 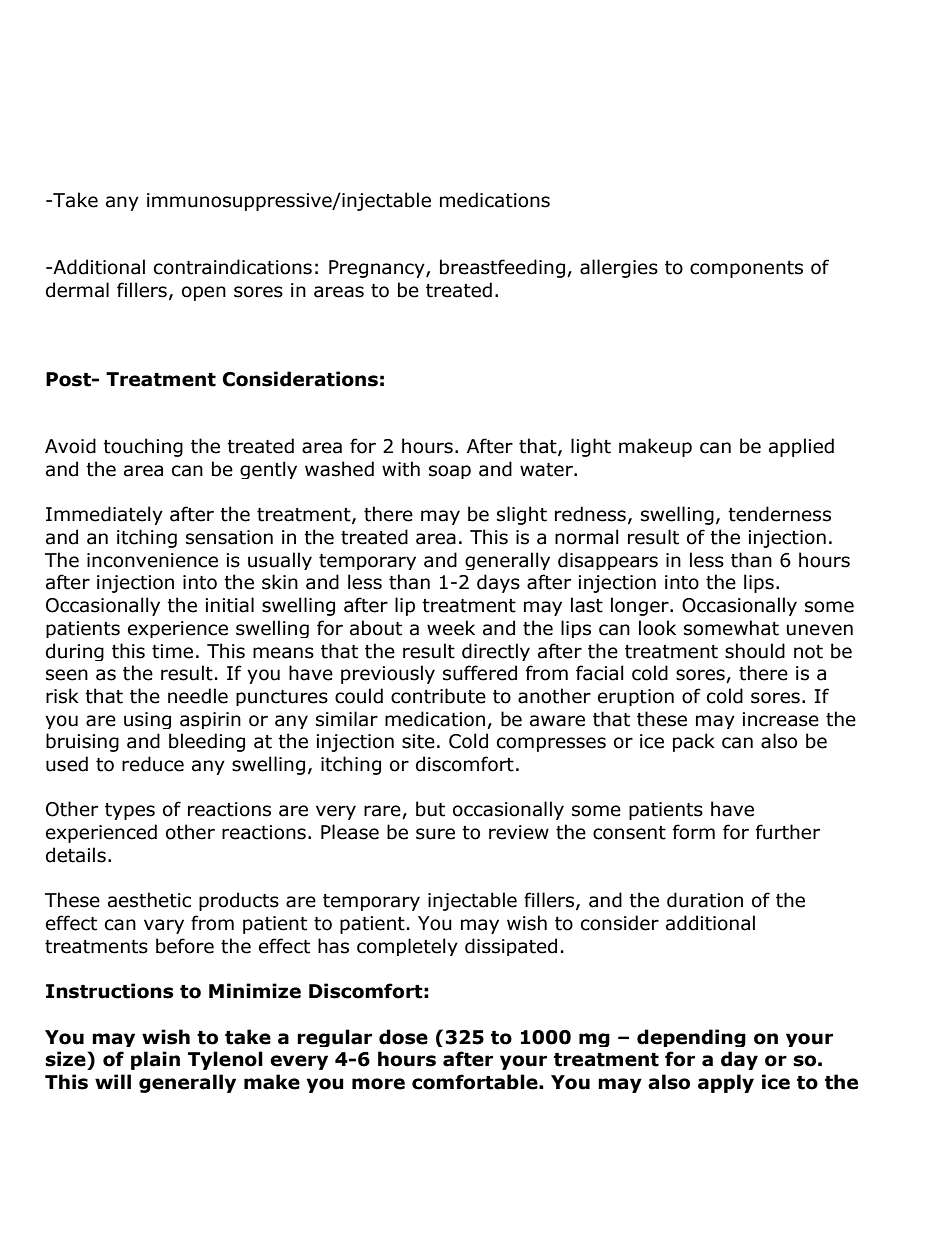 What do you see at coordinates (149, 900) in the screenshot?
I see `aesthetic` at bounding box center [149, 900].
